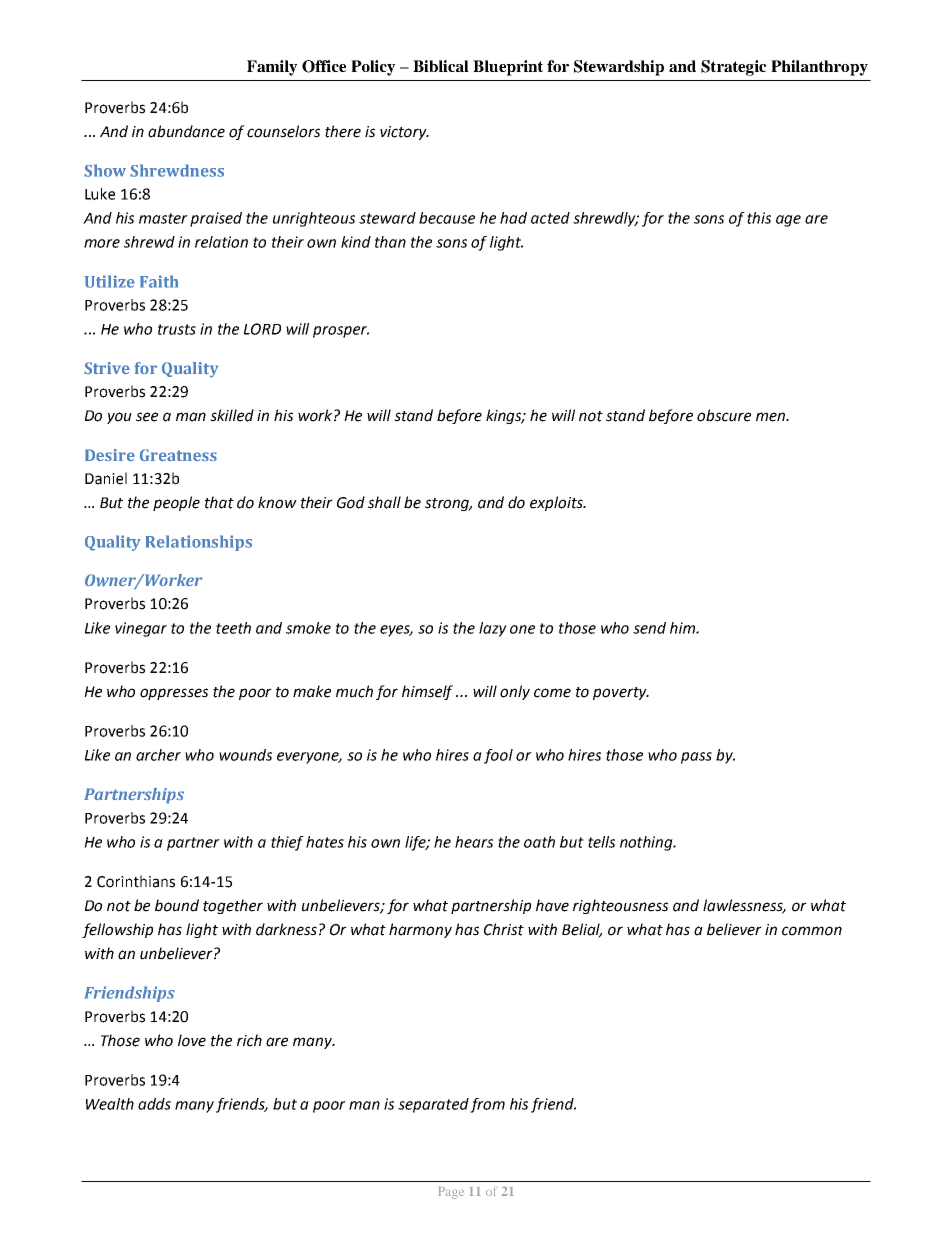  What do you see at coordinates (487, 1105) in the screenshot?
I see `from` at bounding box center [487, 1105].
